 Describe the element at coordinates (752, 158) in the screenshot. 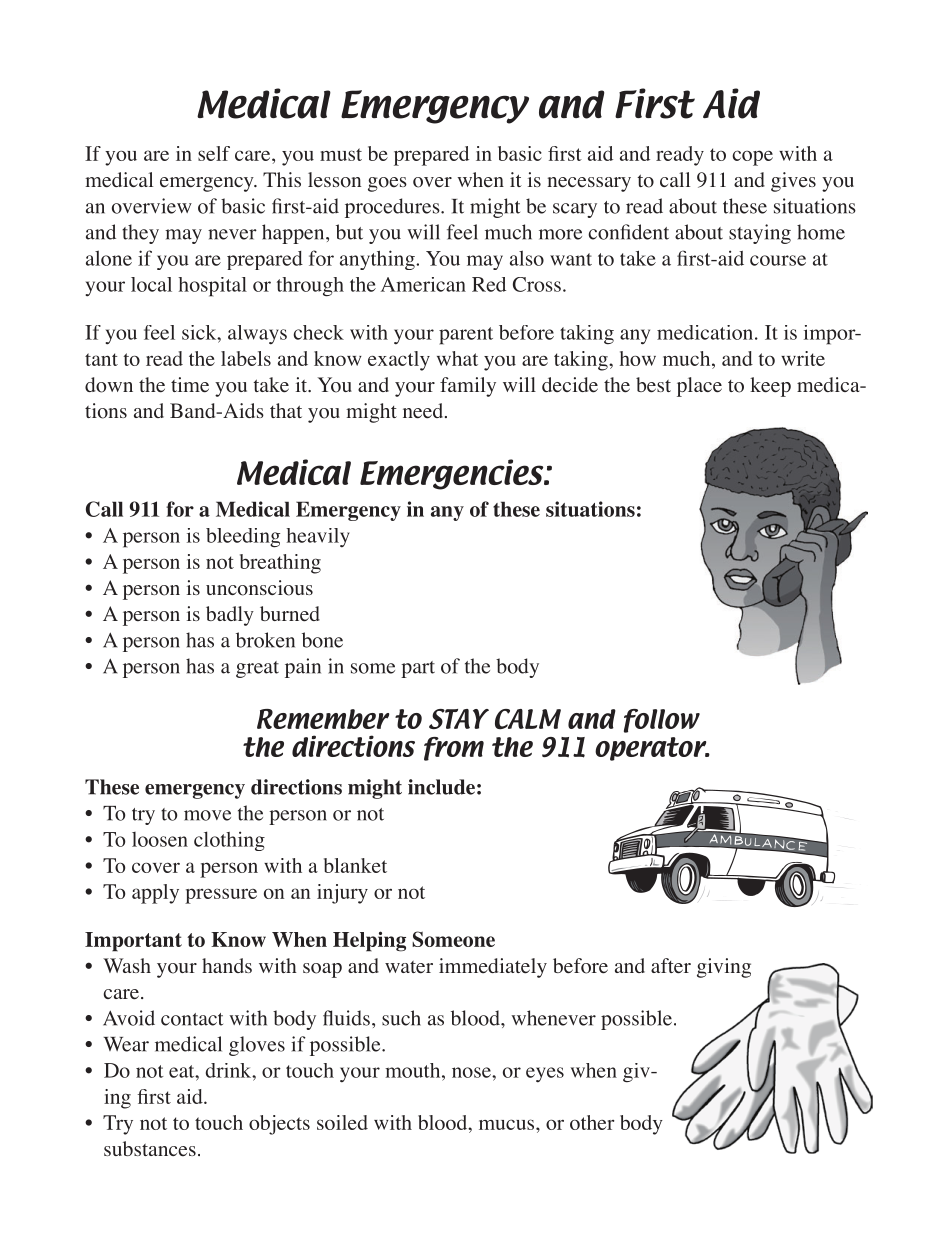

I see `cope` at that location.
